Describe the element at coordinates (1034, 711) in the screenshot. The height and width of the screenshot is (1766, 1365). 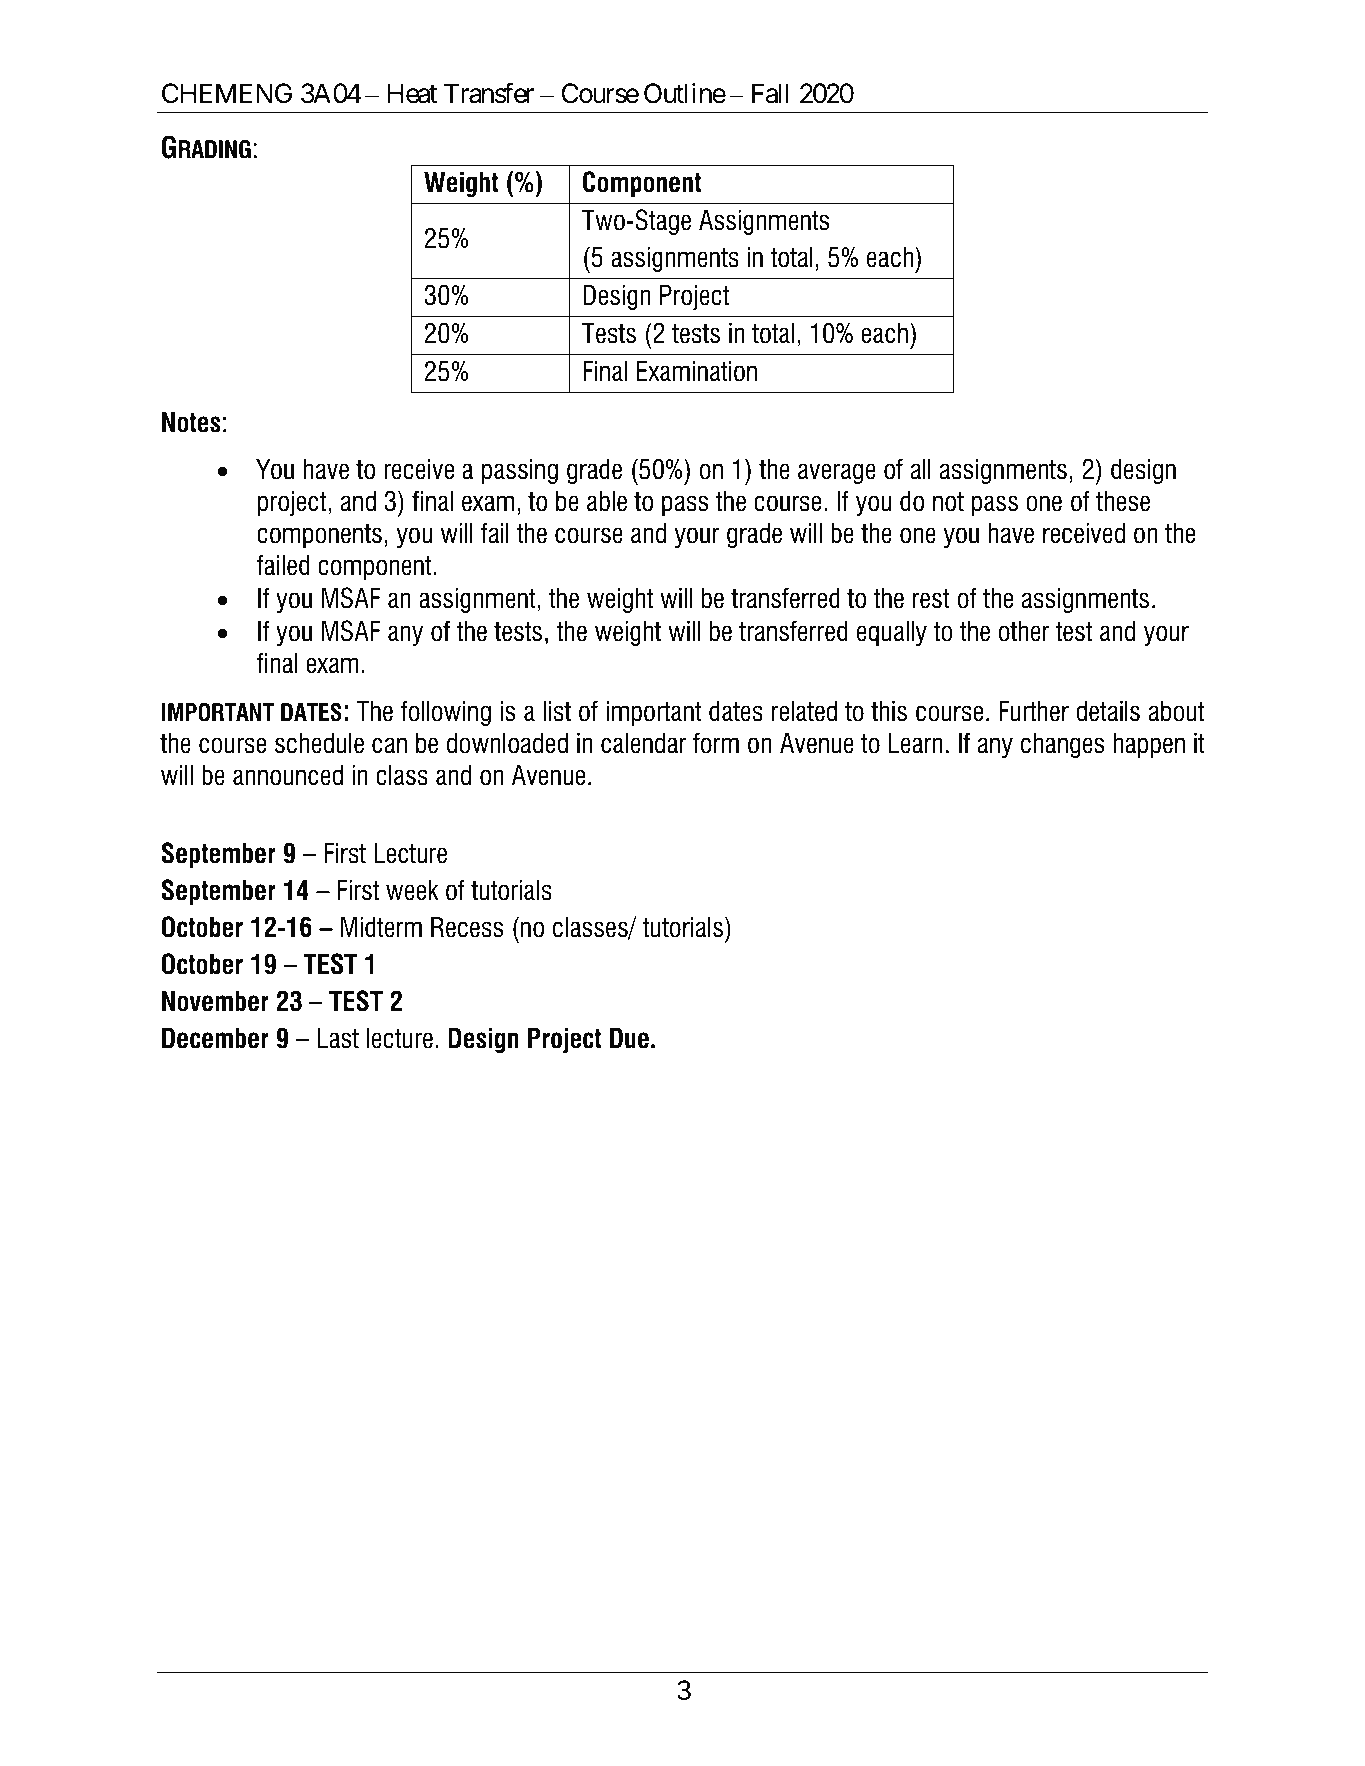
I see `Further` at that location.
